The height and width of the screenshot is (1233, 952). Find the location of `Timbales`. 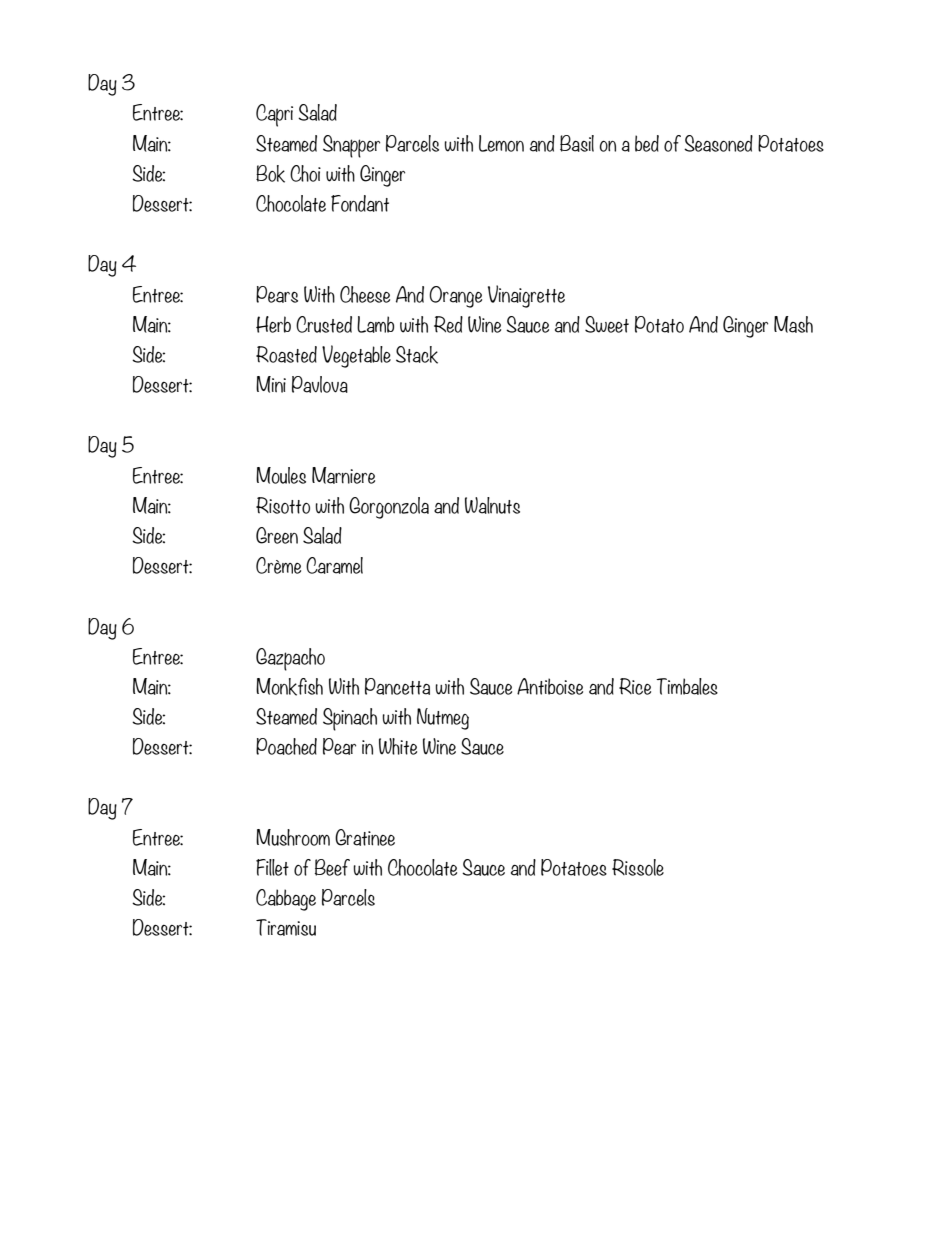

Timbales is located at coordinates (687, 686).
